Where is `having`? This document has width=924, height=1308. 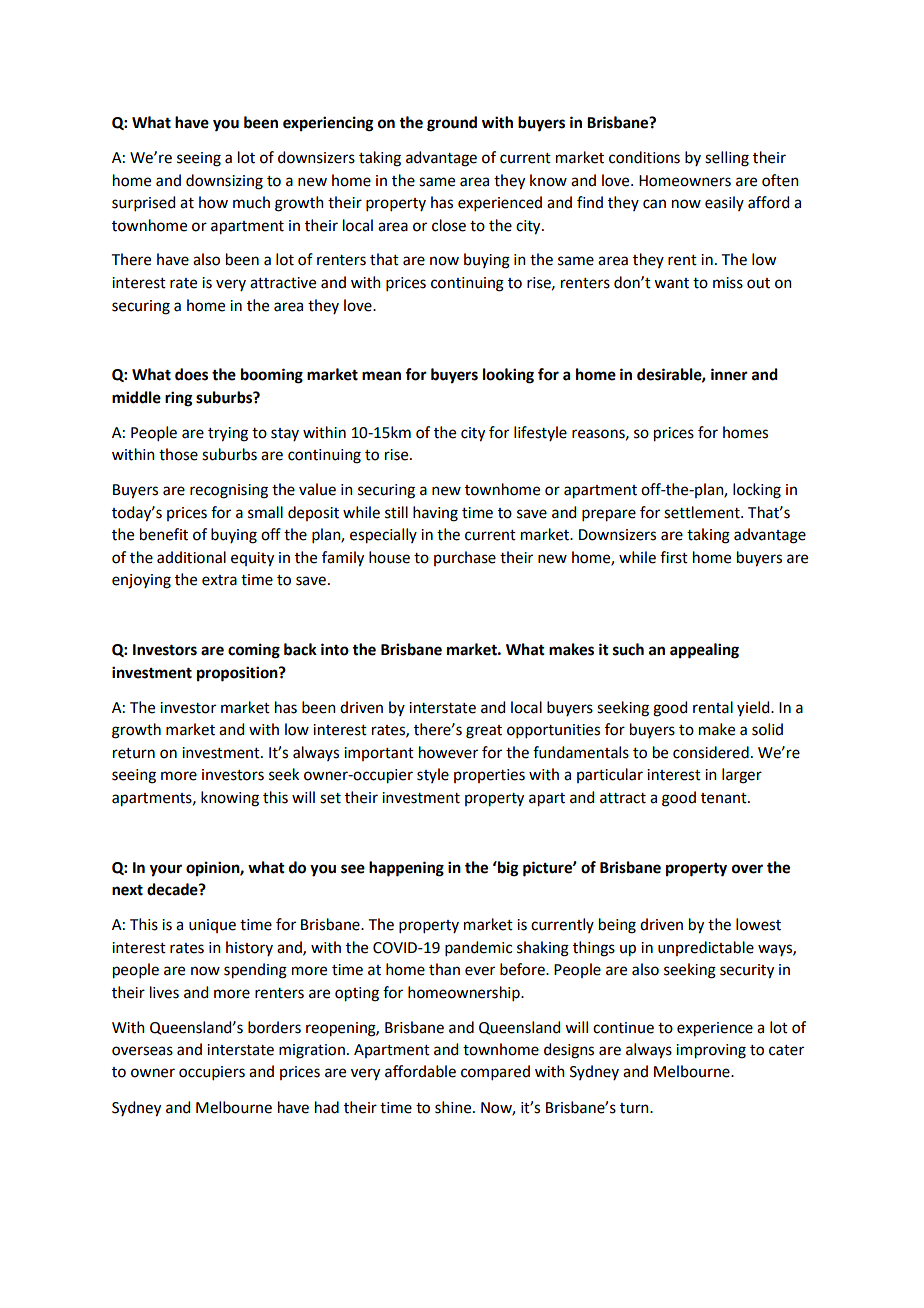 having is located at coordinates (435, 514).
